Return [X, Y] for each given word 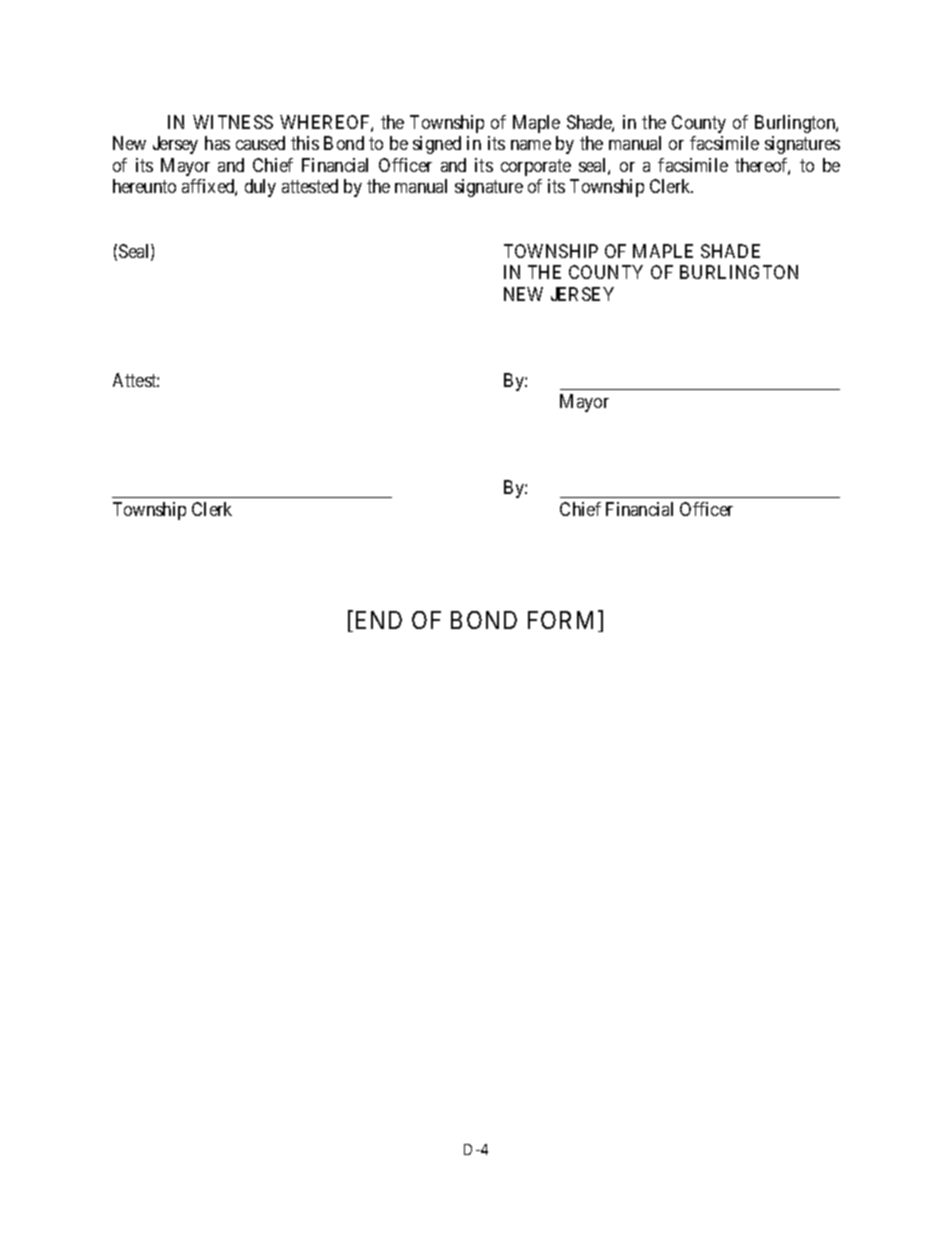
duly [260, 188]
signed [437, 145]
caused [260, 143]
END [377, 621]
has [217, 143]
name [531, 145]
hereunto [144, 186]
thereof [762, 166]
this [305, 143]
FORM [563, 621]
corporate [536, 167]
